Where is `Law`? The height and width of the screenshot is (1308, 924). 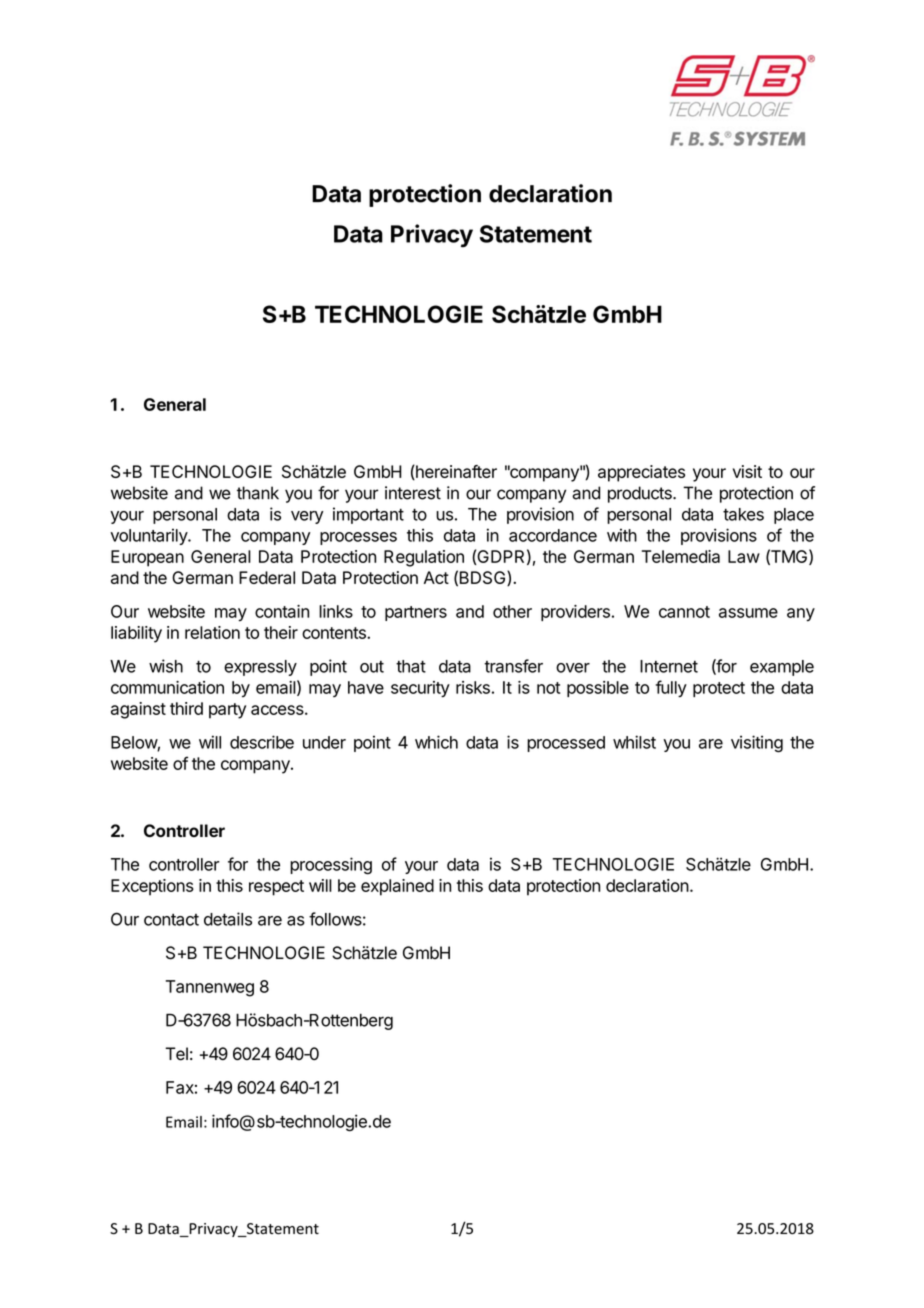 Law is located at coordinates (744, 556).
